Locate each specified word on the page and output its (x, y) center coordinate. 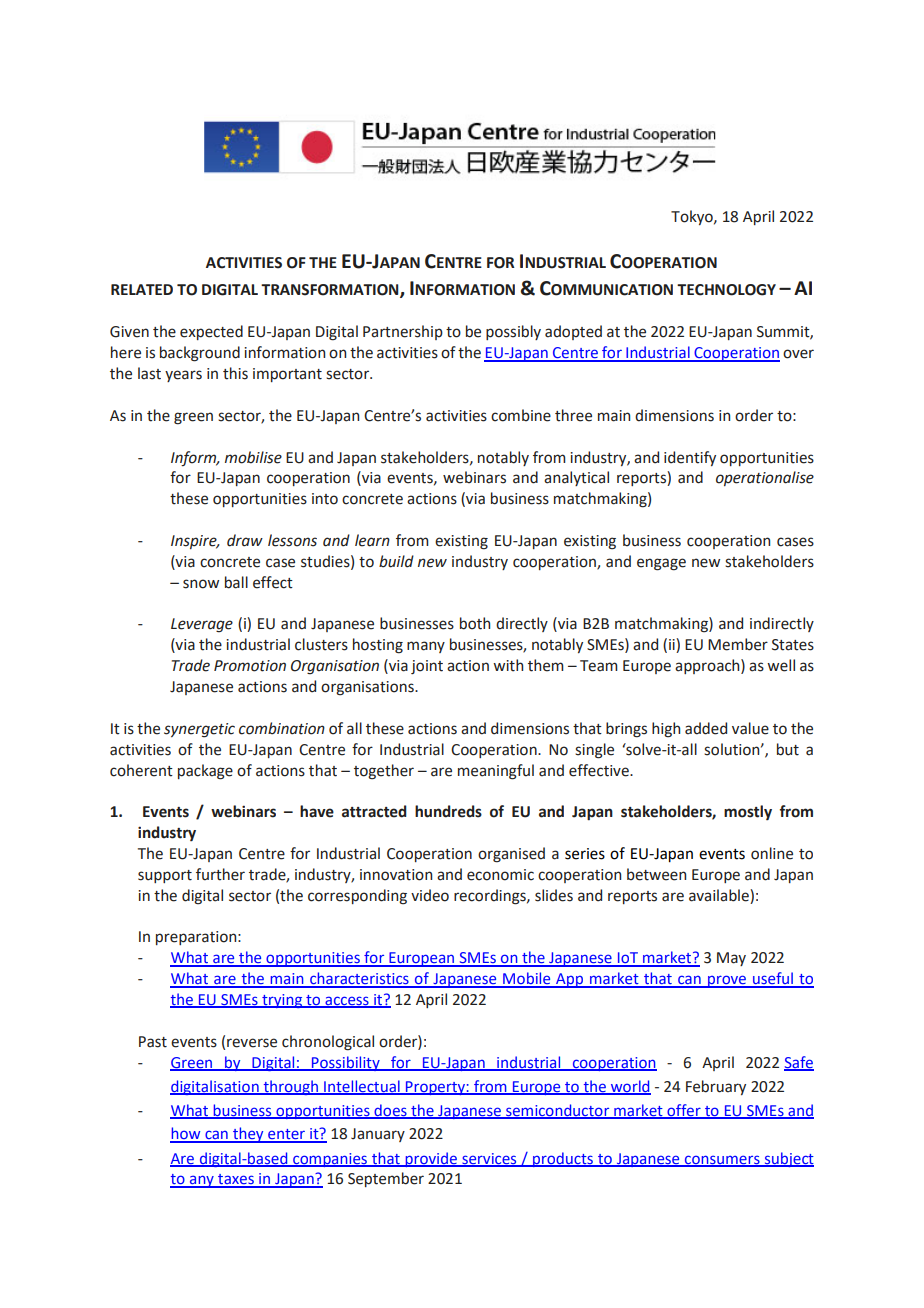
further (220, 874)
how (186, 1134)
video (430, 895)
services (489, 1159)
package (205, 772)
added (706, 728)
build (396, 561)
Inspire (195, 542)
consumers (722, 1160)
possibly (513, 332)
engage (661, 564)
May (731, 959)
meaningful (496, 772)
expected (211, 332)
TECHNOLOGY (726, 290)
